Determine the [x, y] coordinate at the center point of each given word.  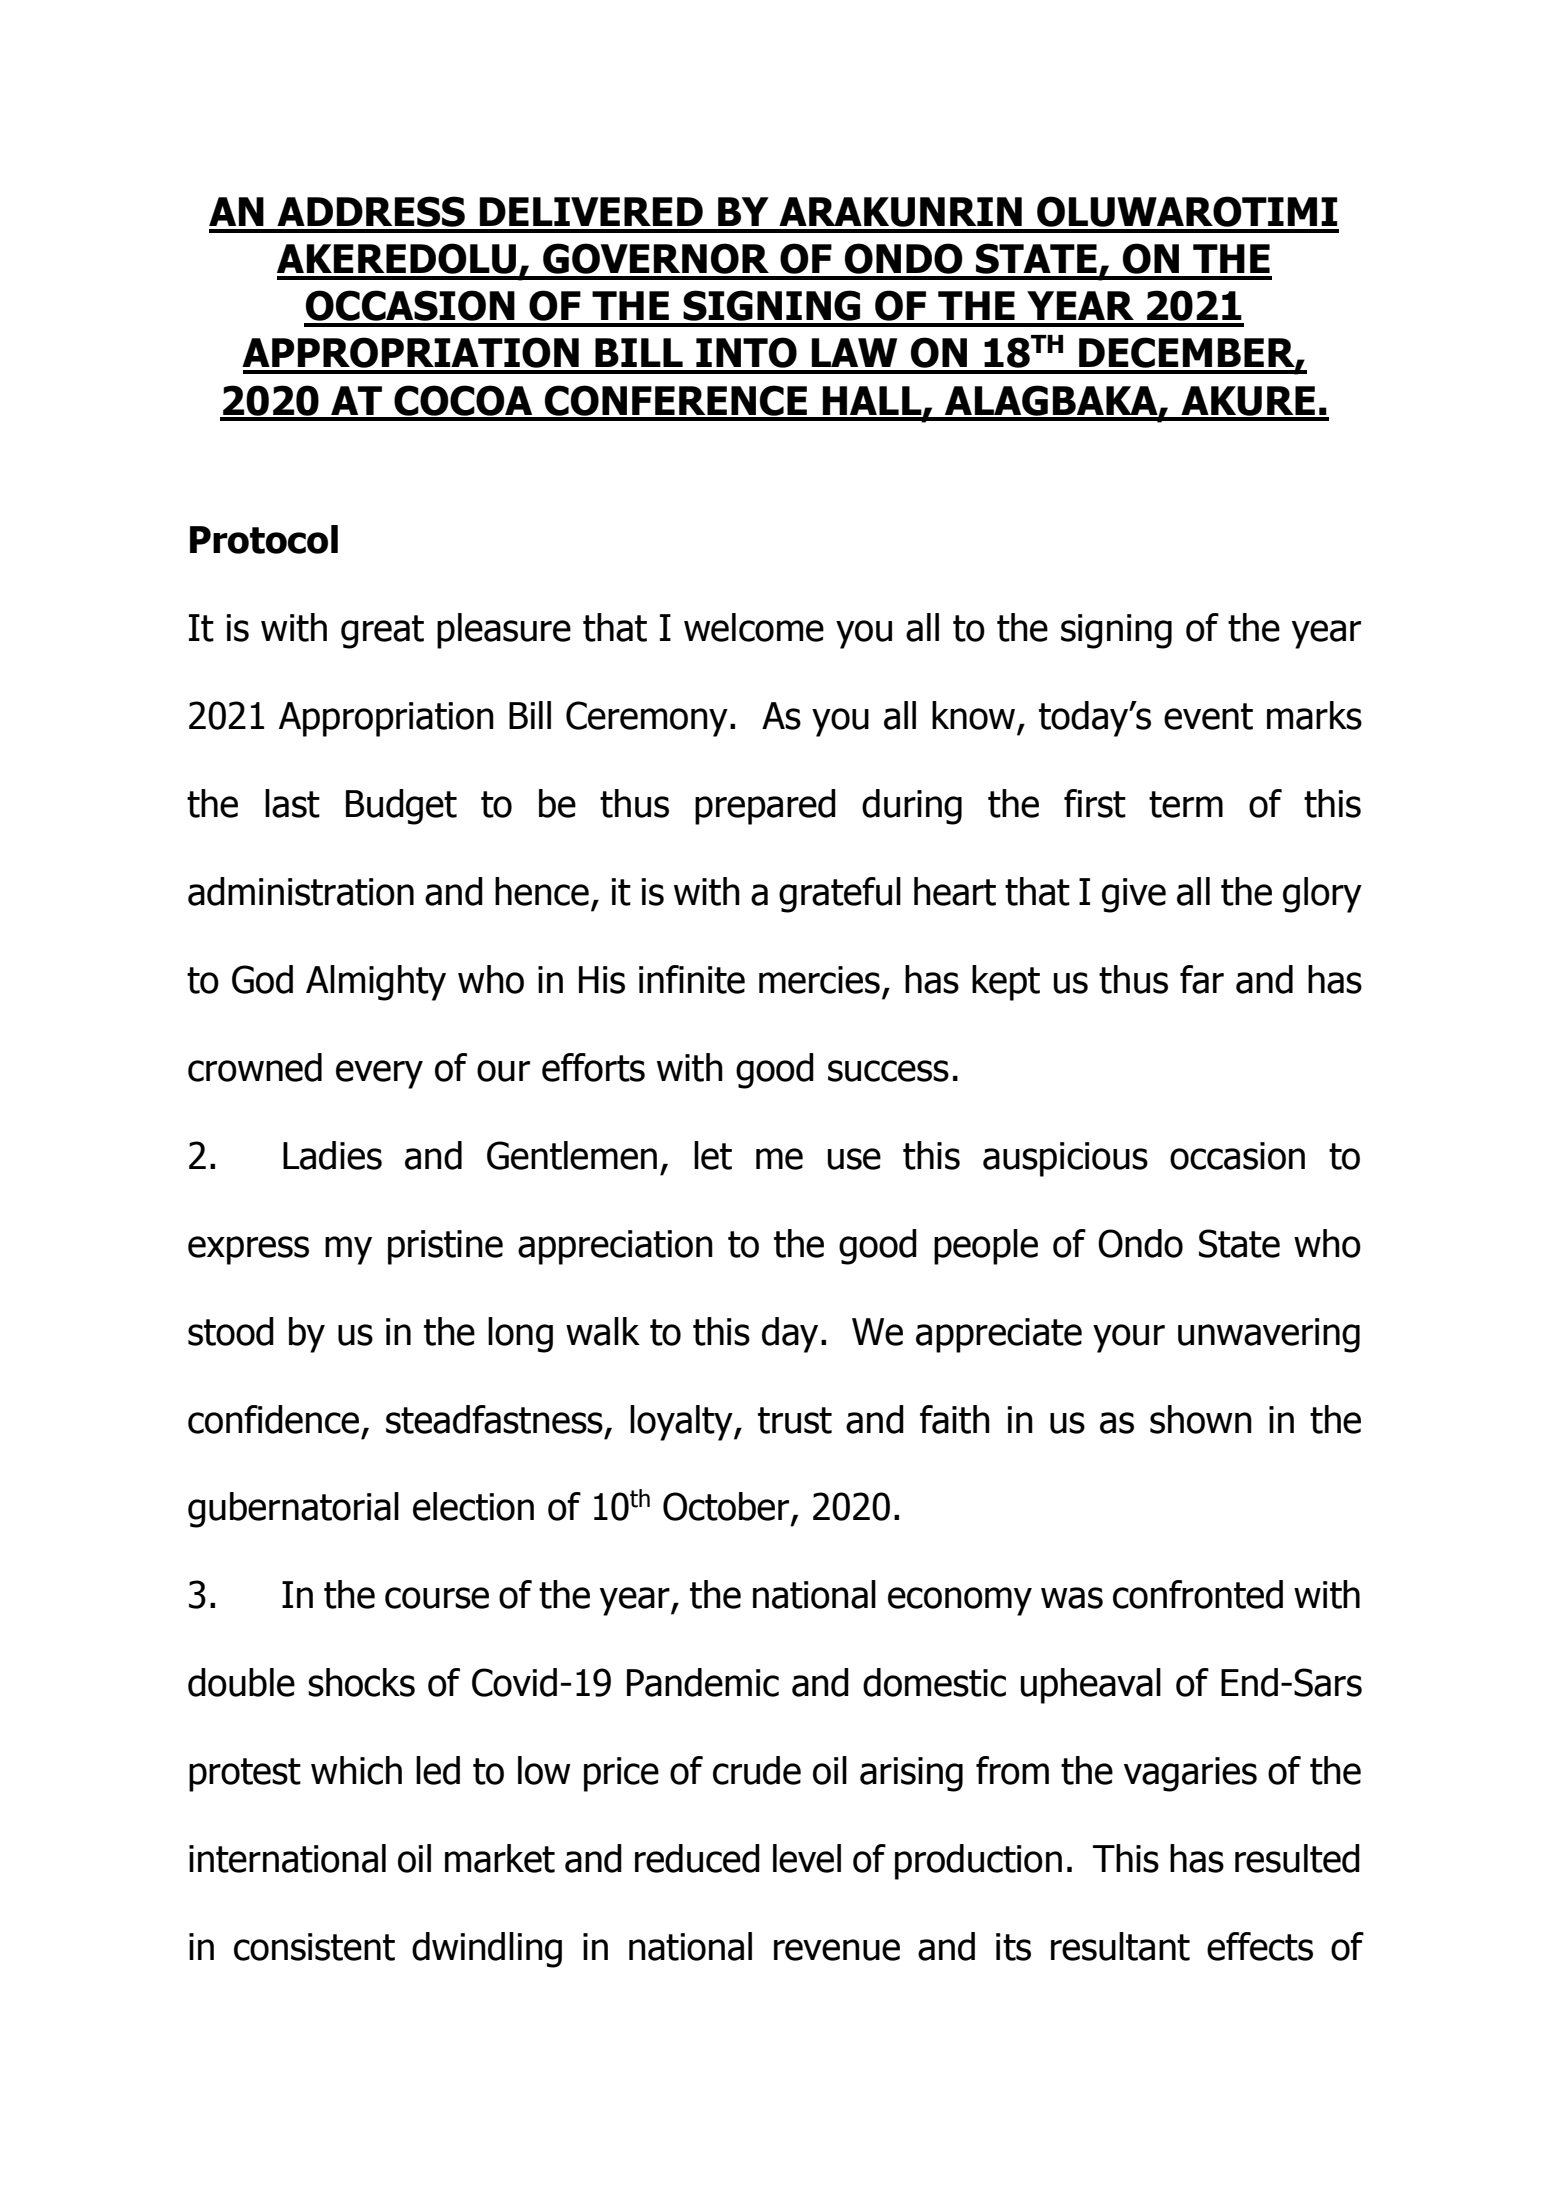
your [1129, 1338]
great [382, 632]
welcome [754, 627]
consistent [314, 1947]
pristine [445, 1247]
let [713, 1155]
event [1208, 716]
